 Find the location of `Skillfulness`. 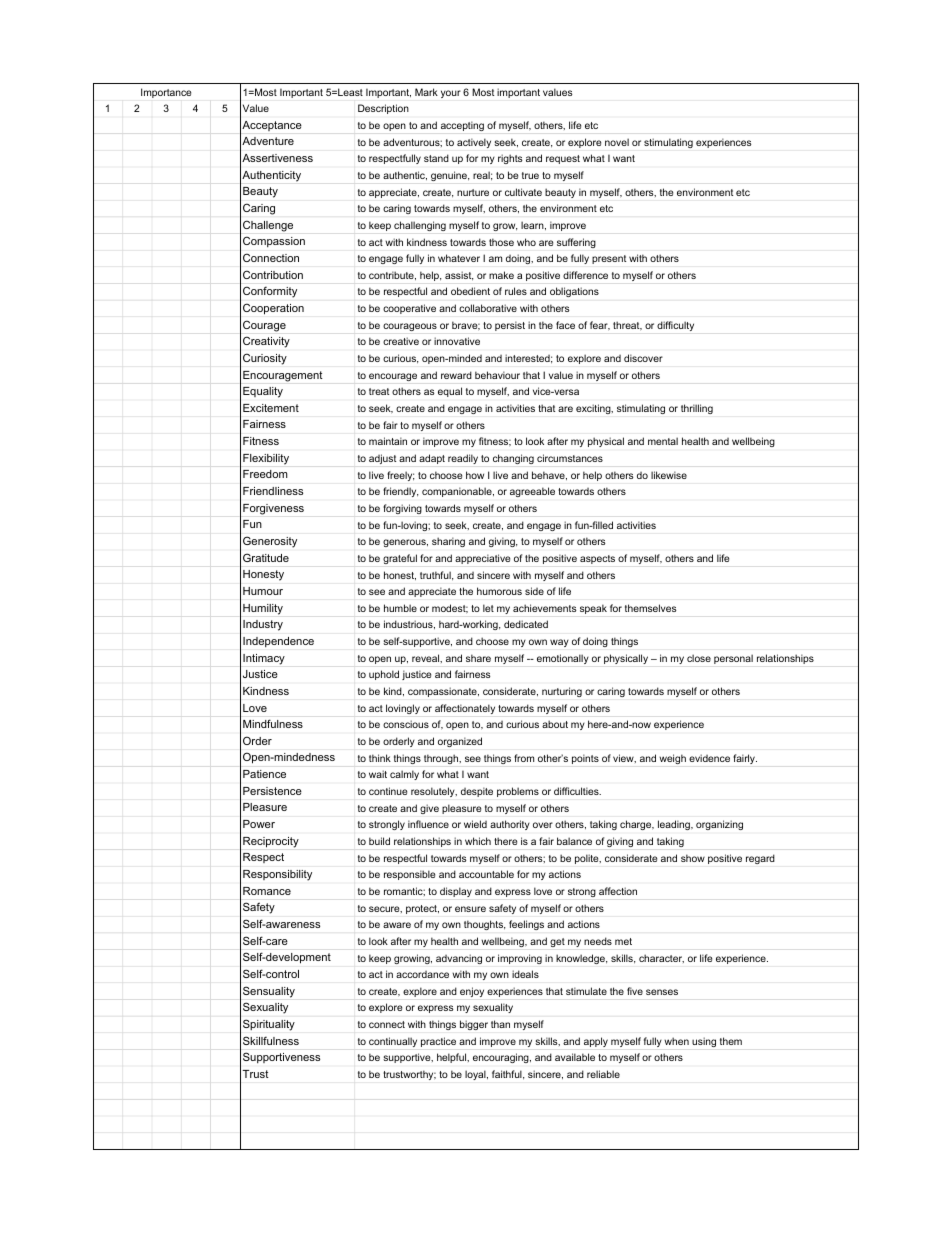

Skillfulness is located at coordinates (271, 1041).
